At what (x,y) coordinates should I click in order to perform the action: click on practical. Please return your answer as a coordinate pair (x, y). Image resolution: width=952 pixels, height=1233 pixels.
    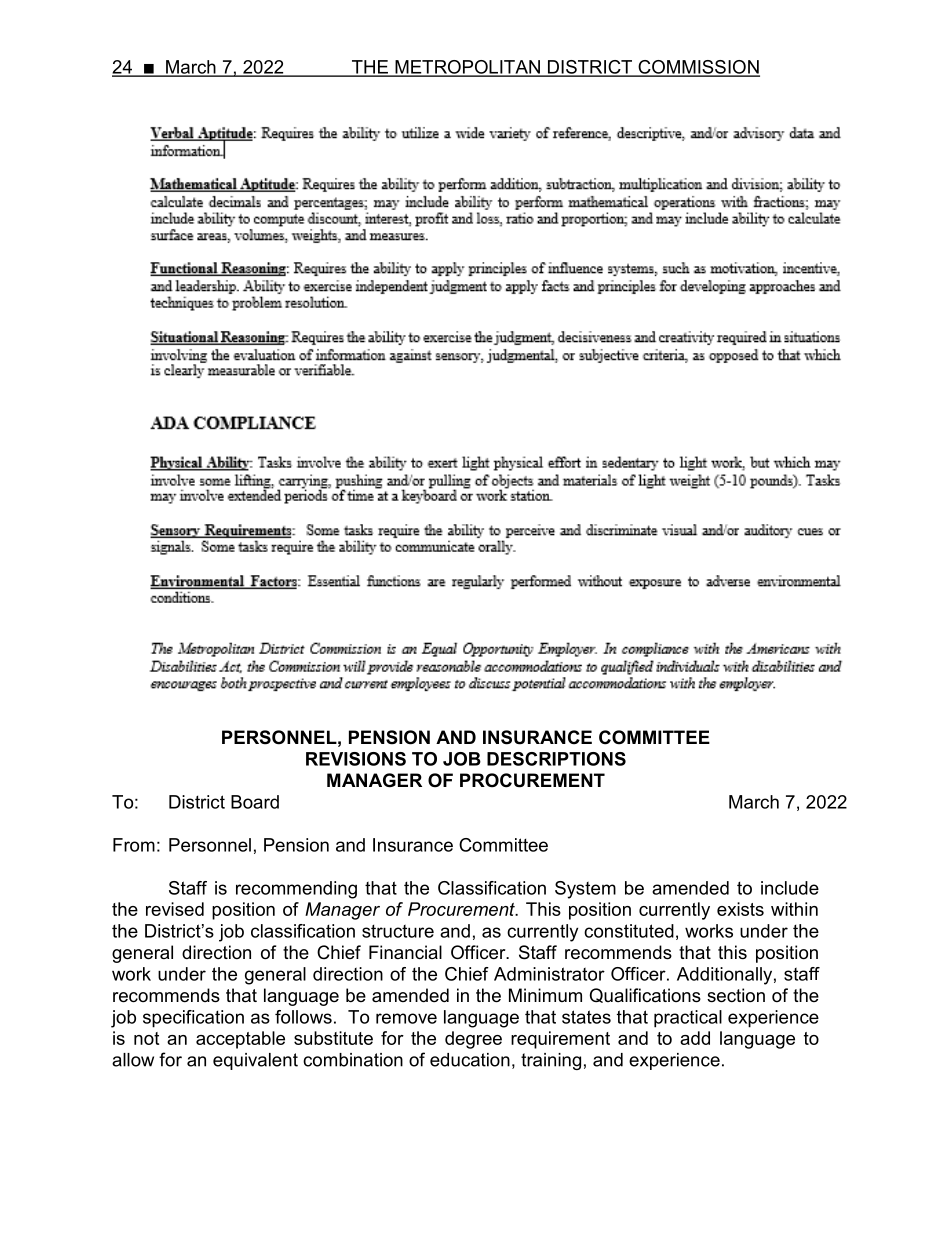
    Looking at the image, I should click on (688, 1019).
